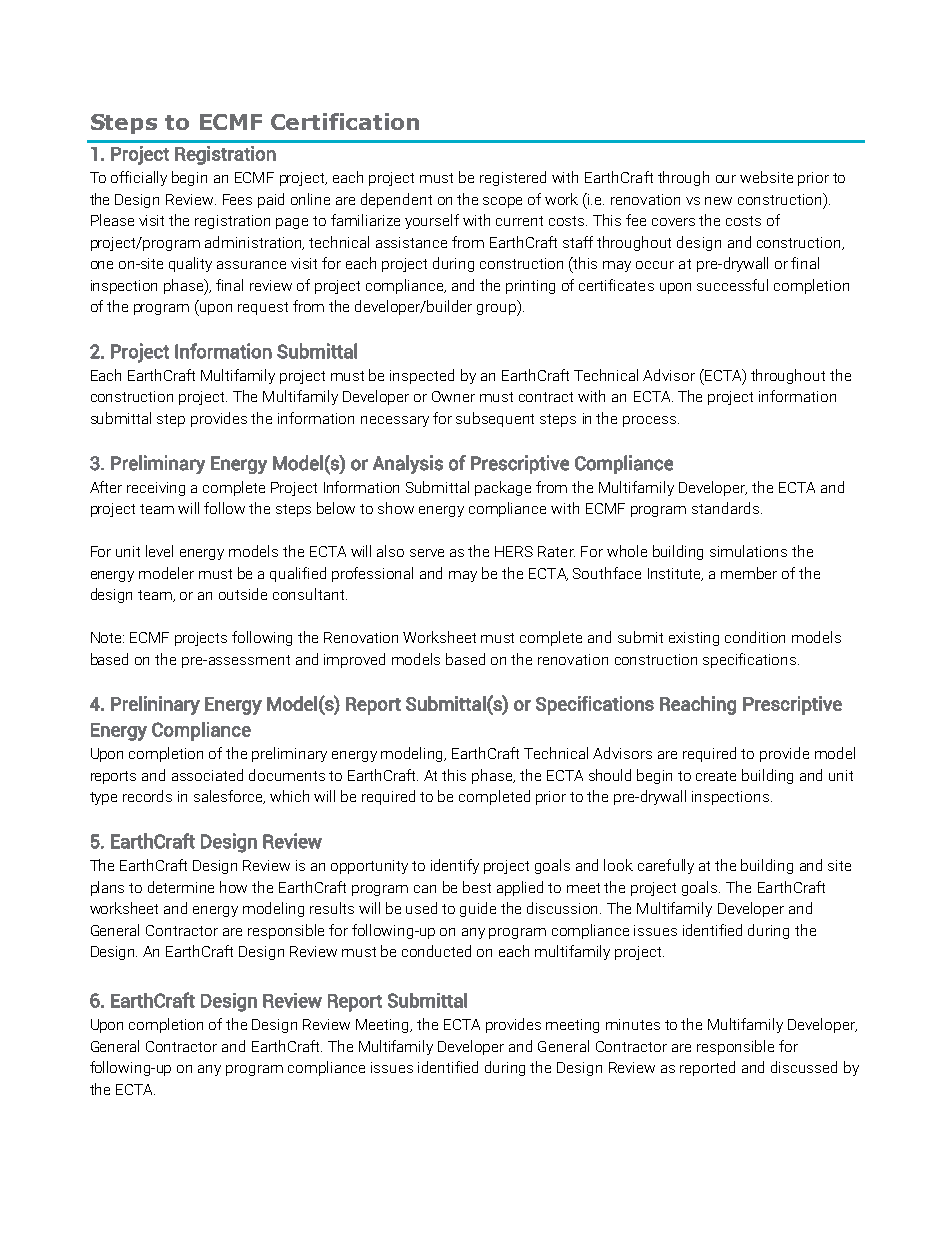 Image resolution: width=952 pixels, height=1233 pixels. Describe the element at coordinates (503, 488) in the screenshot. I see `package` at that location.
